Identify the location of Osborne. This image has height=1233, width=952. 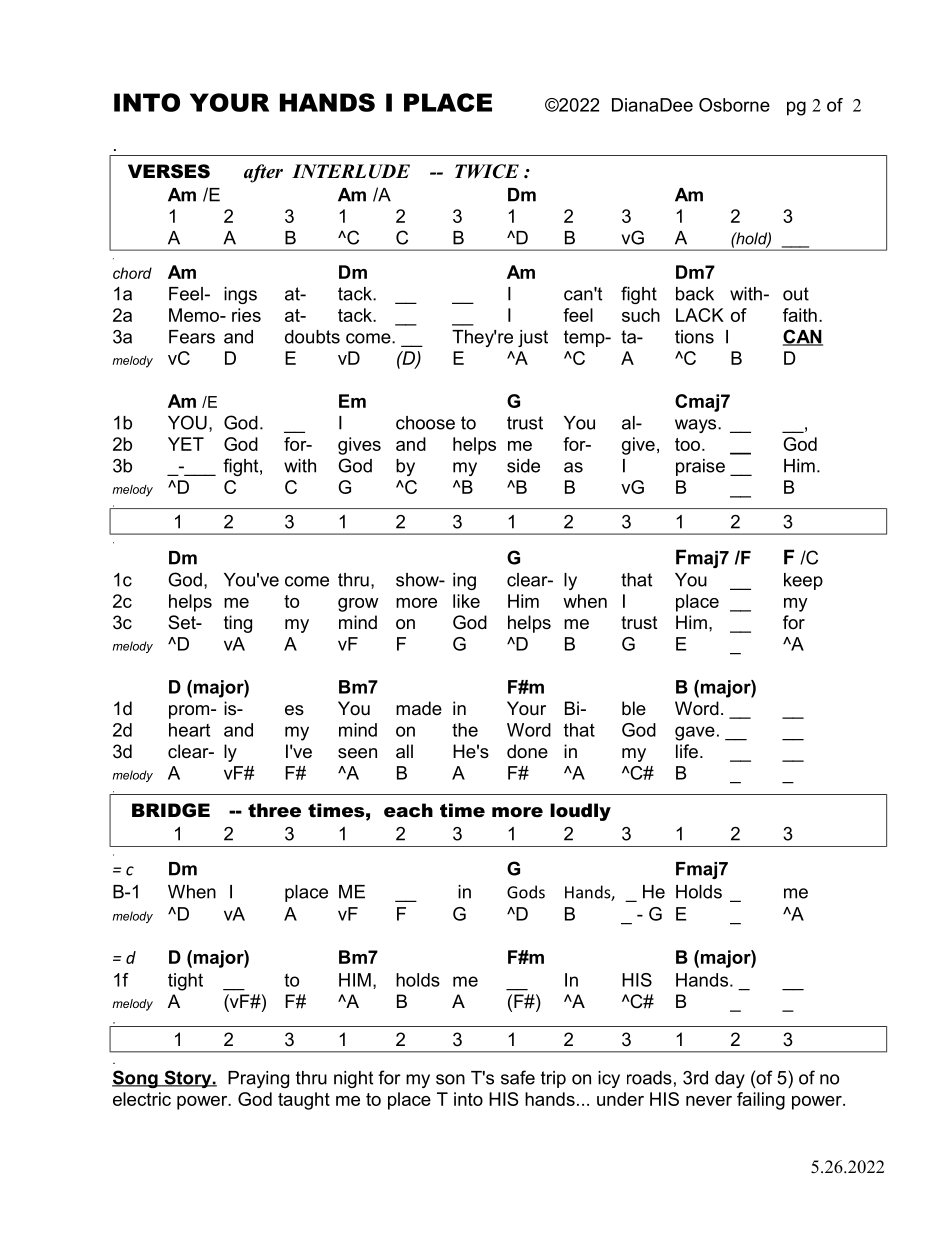
(734, 105).
